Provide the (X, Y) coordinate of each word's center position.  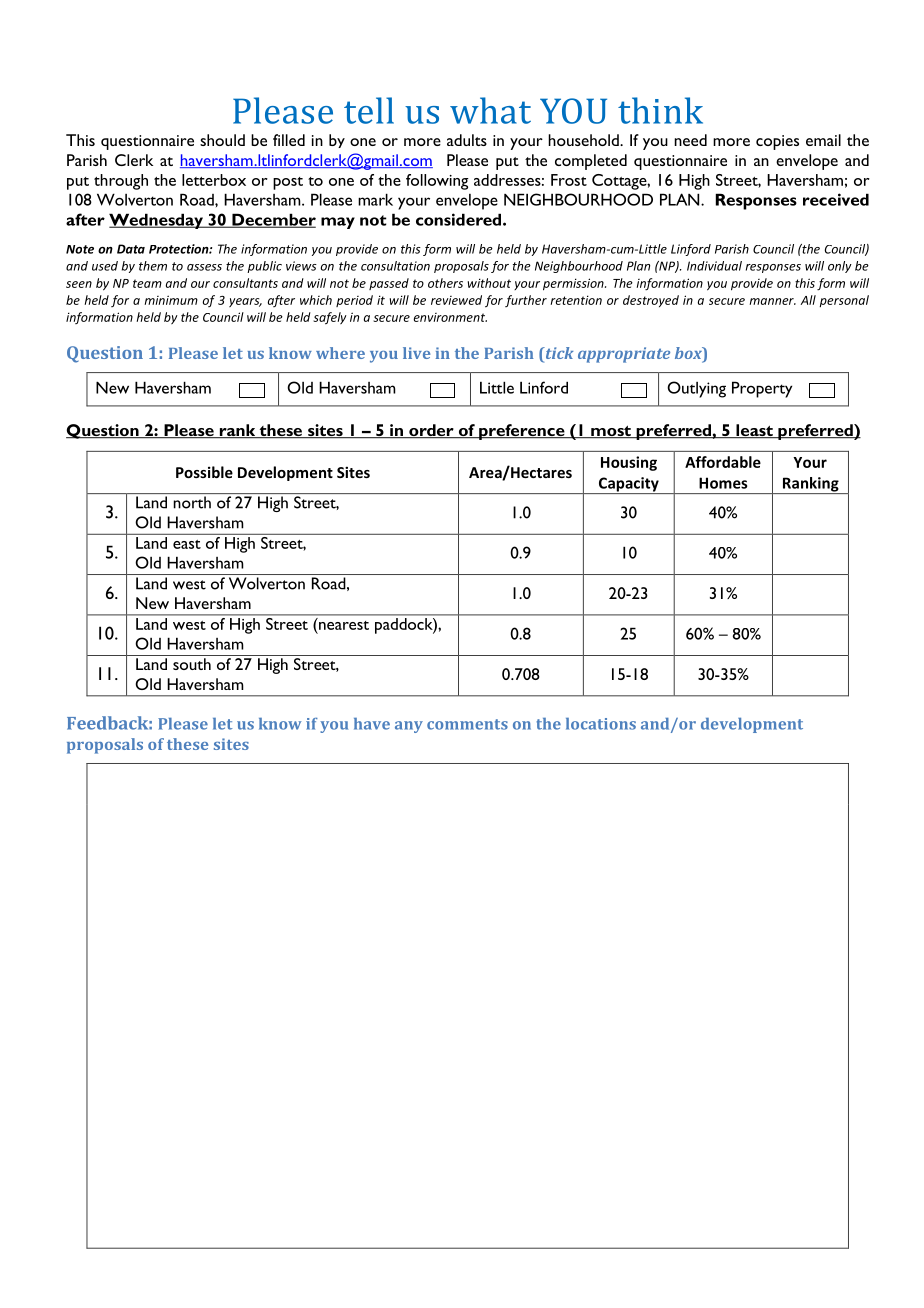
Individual (714, 266)
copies (777, 142)
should (222, 140)
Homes (723, 483)
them (153, 266)
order (431, 431)
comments (467, 724)
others (445, 283)
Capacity (629, 485)
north (192, 502)
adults (467, 140)
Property (762, 389)
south (192, 664)
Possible (204, 472)
